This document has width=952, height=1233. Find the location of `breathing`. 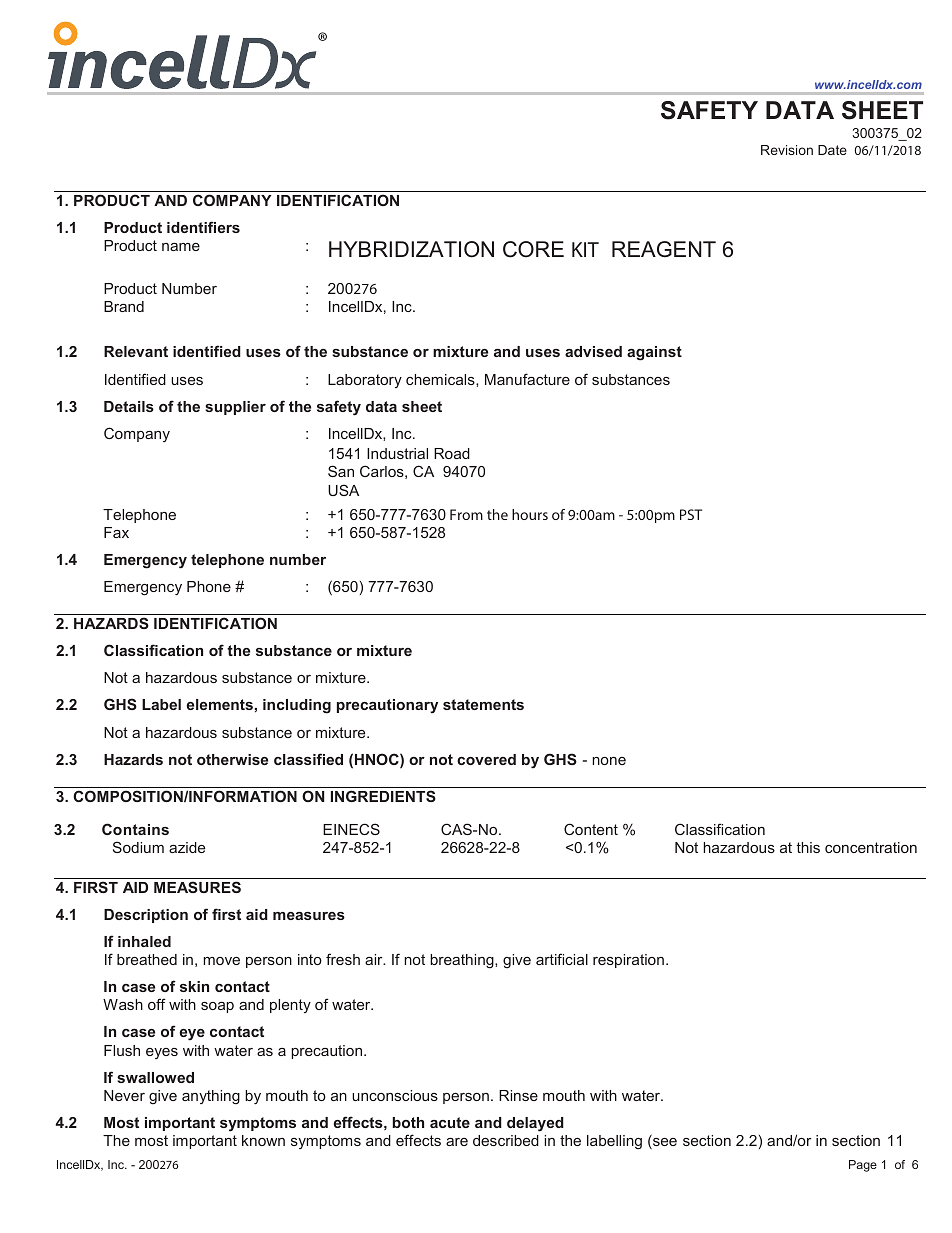

breathing is located at coordinates (463, 961).
